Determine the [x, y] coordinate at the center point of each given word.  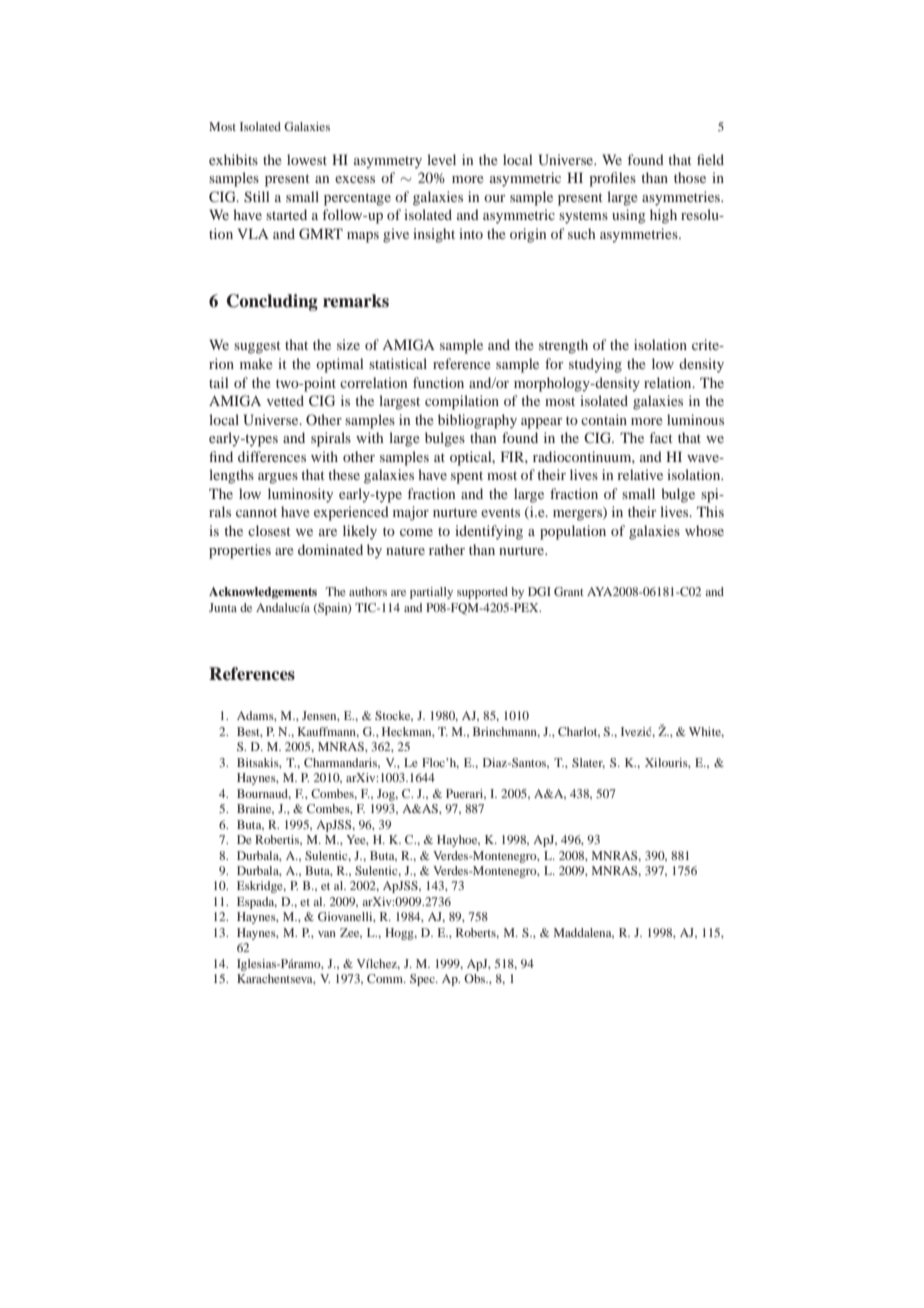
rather [447, 549]
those [690, 177]
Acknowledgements [263, 593]
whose [704, 530]
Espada [257, 903]
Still [257, 197]
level [441, 159]
